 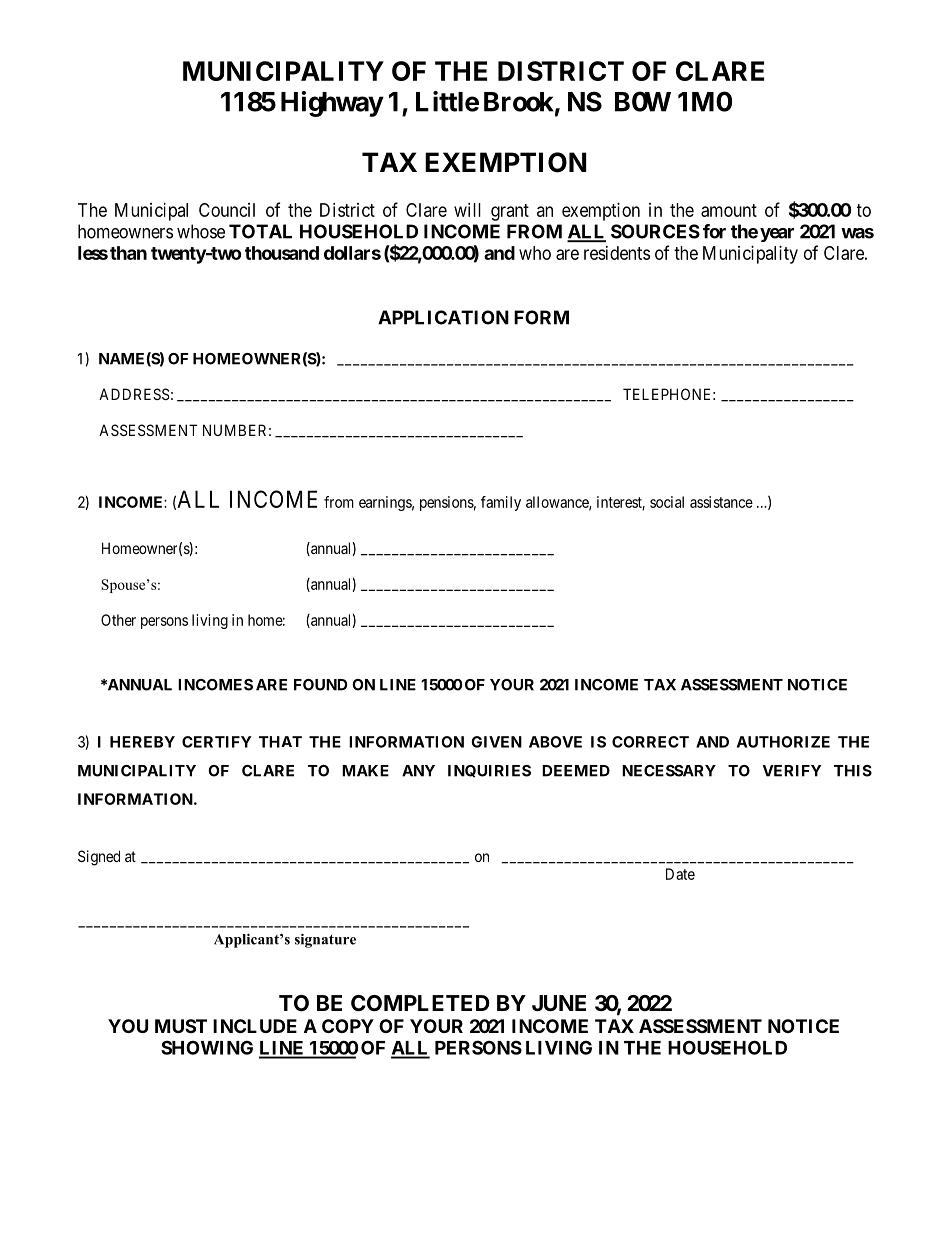 What do you see at coordinates (501, 503) in the document?
I see `family` at bounding box center [501, 503].
